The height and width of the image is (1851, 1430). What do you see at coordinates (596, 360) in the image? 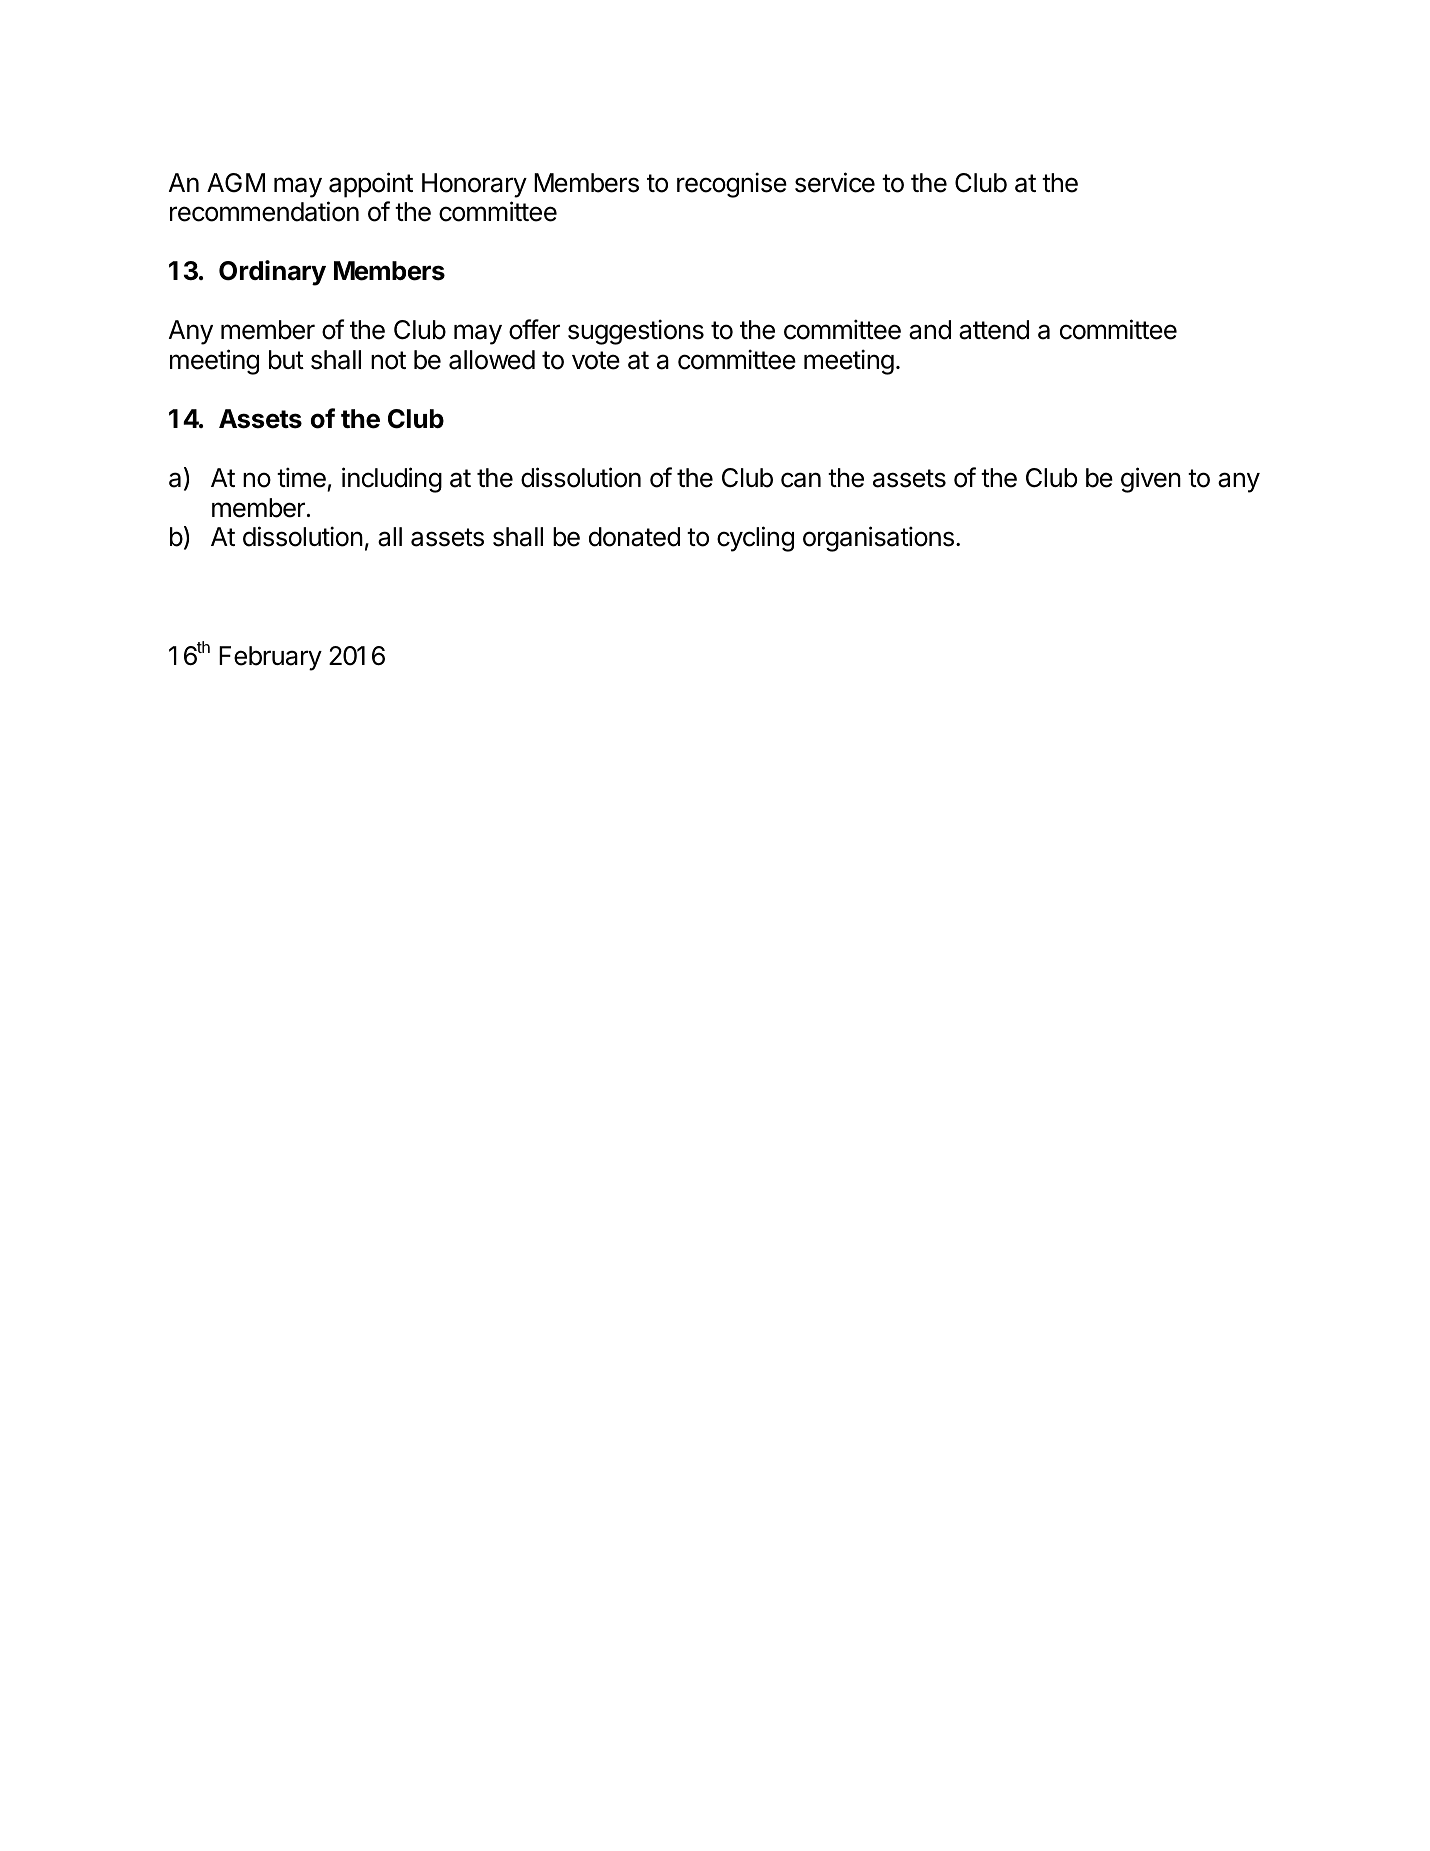
I see `vote` at bounding box center [596, 360].
